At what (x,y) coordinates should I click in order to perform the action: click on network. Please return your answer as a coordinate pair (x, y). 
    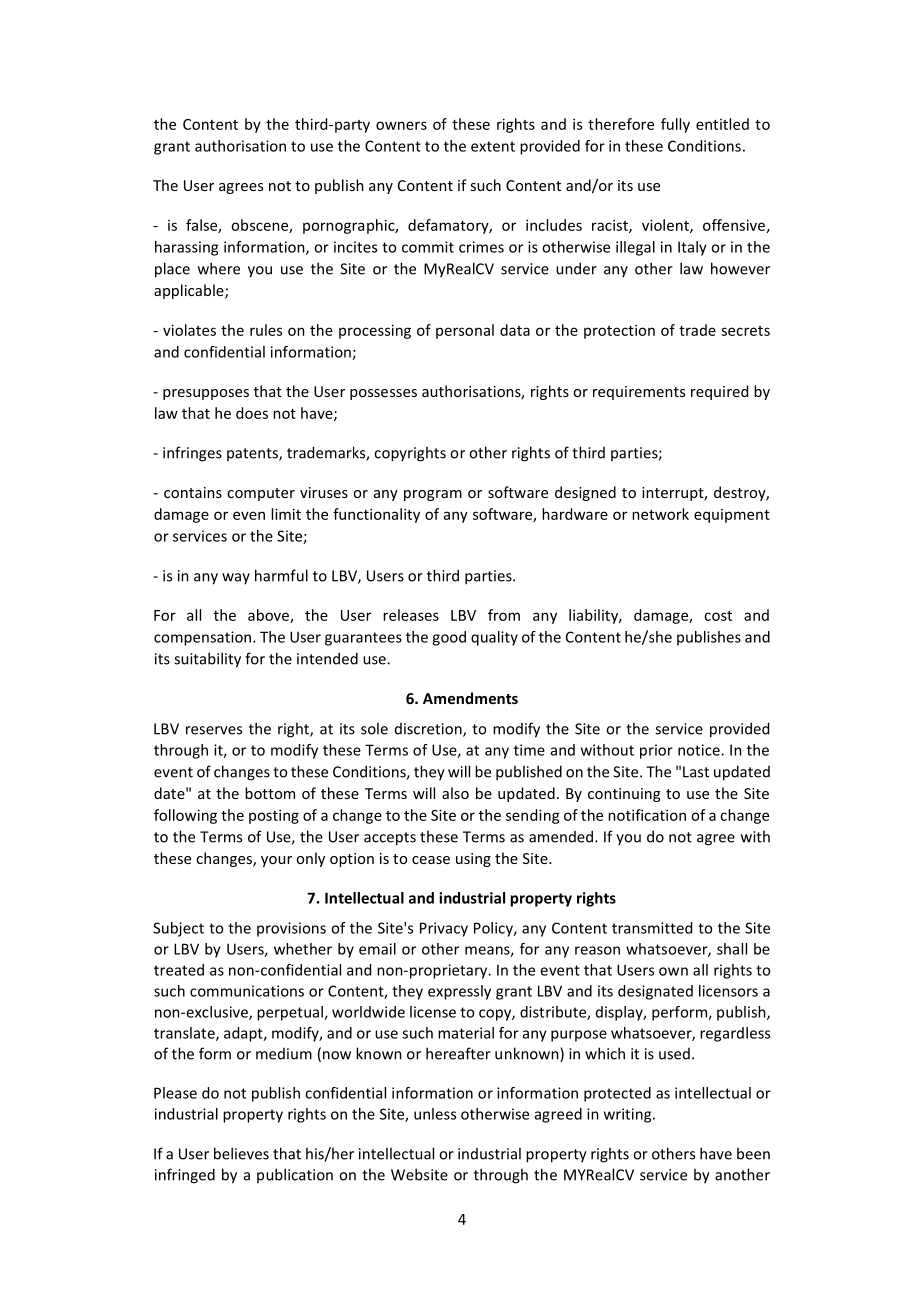
    Looking at the image, I should click on (660, 514).
